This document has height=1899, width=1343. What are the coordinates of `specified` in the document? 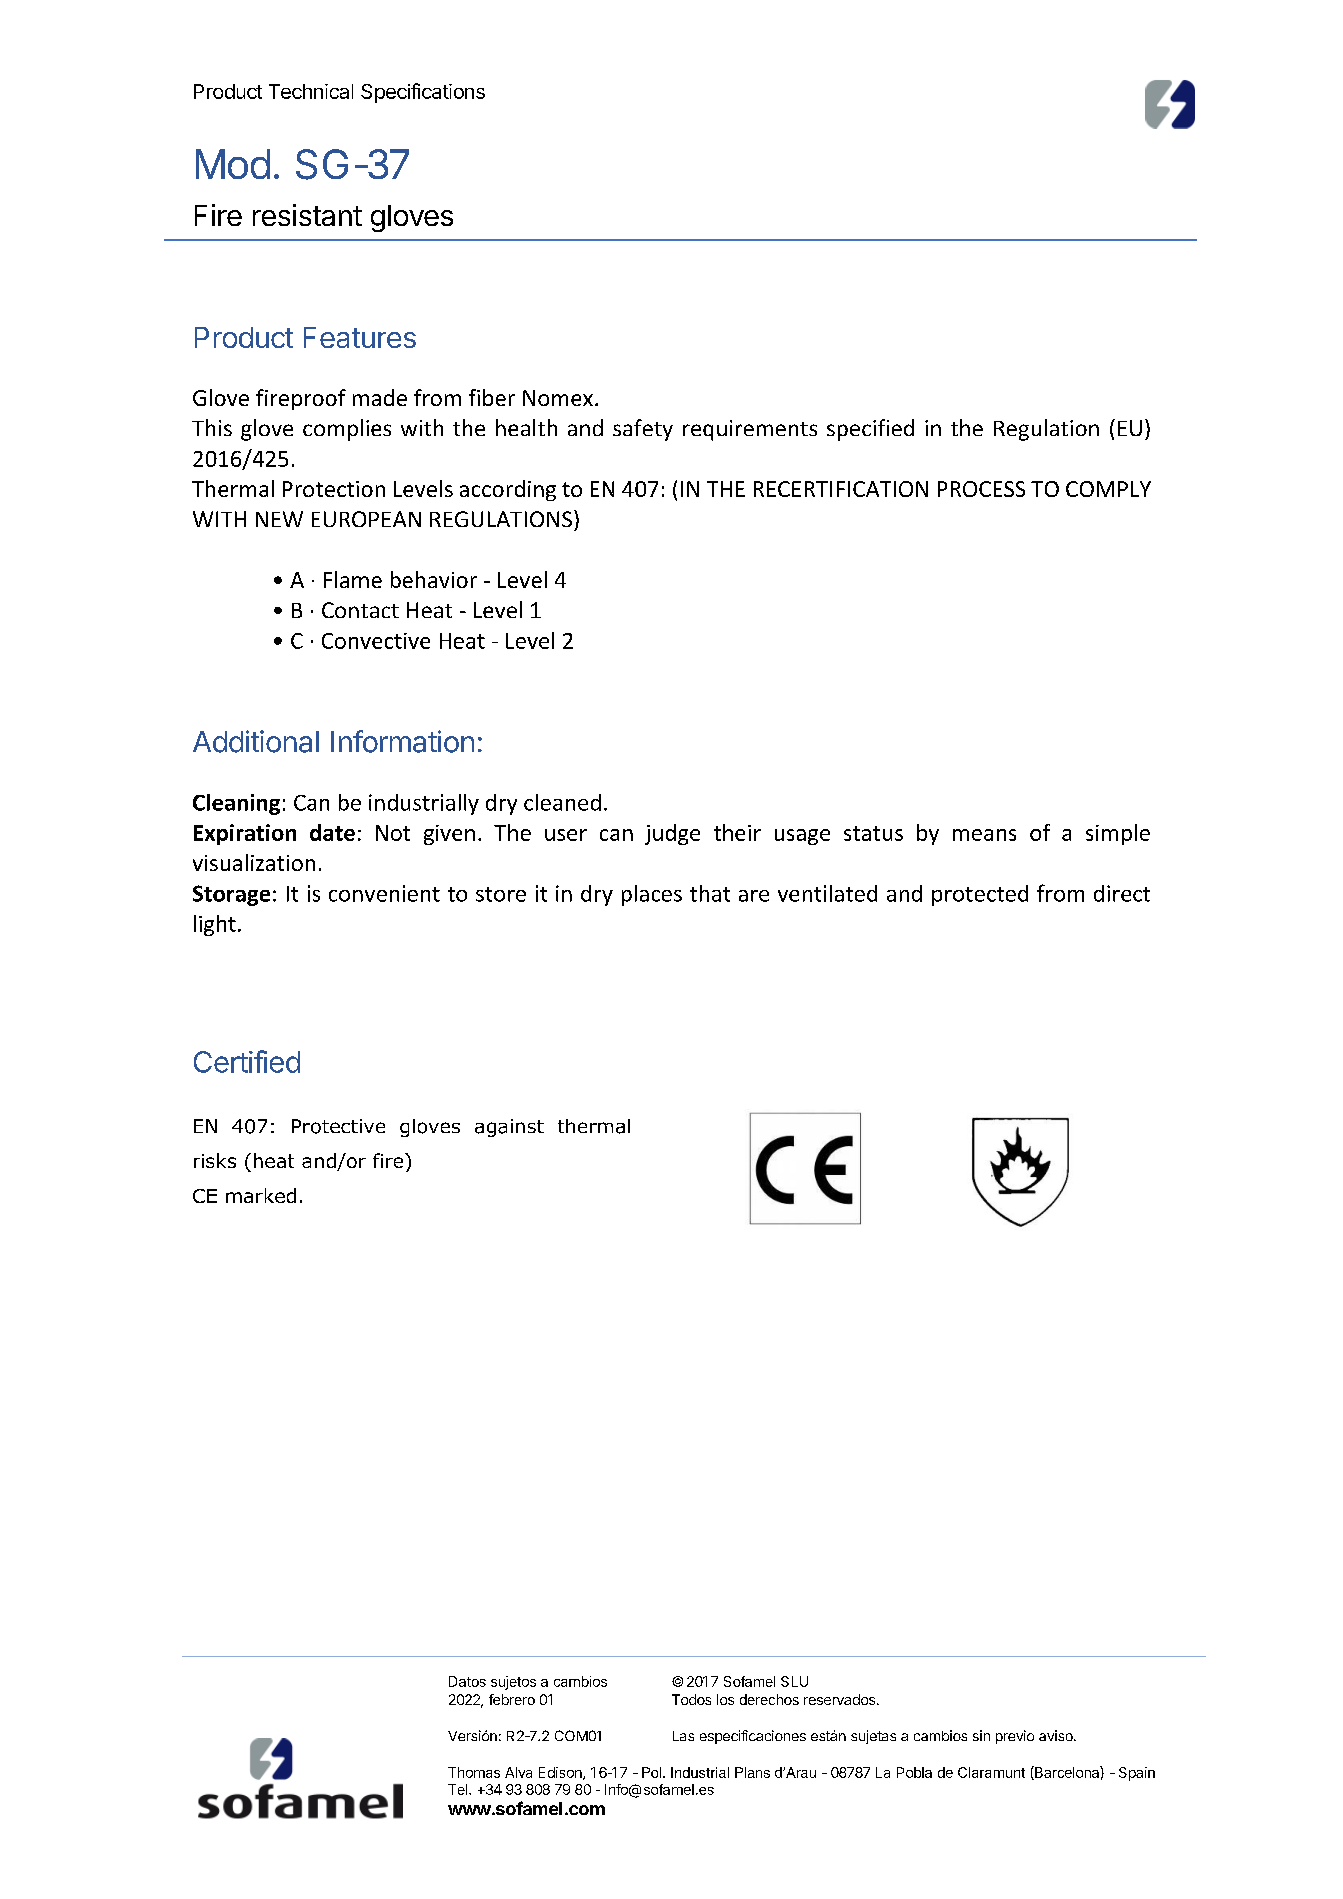 It's located at (870, 430).
